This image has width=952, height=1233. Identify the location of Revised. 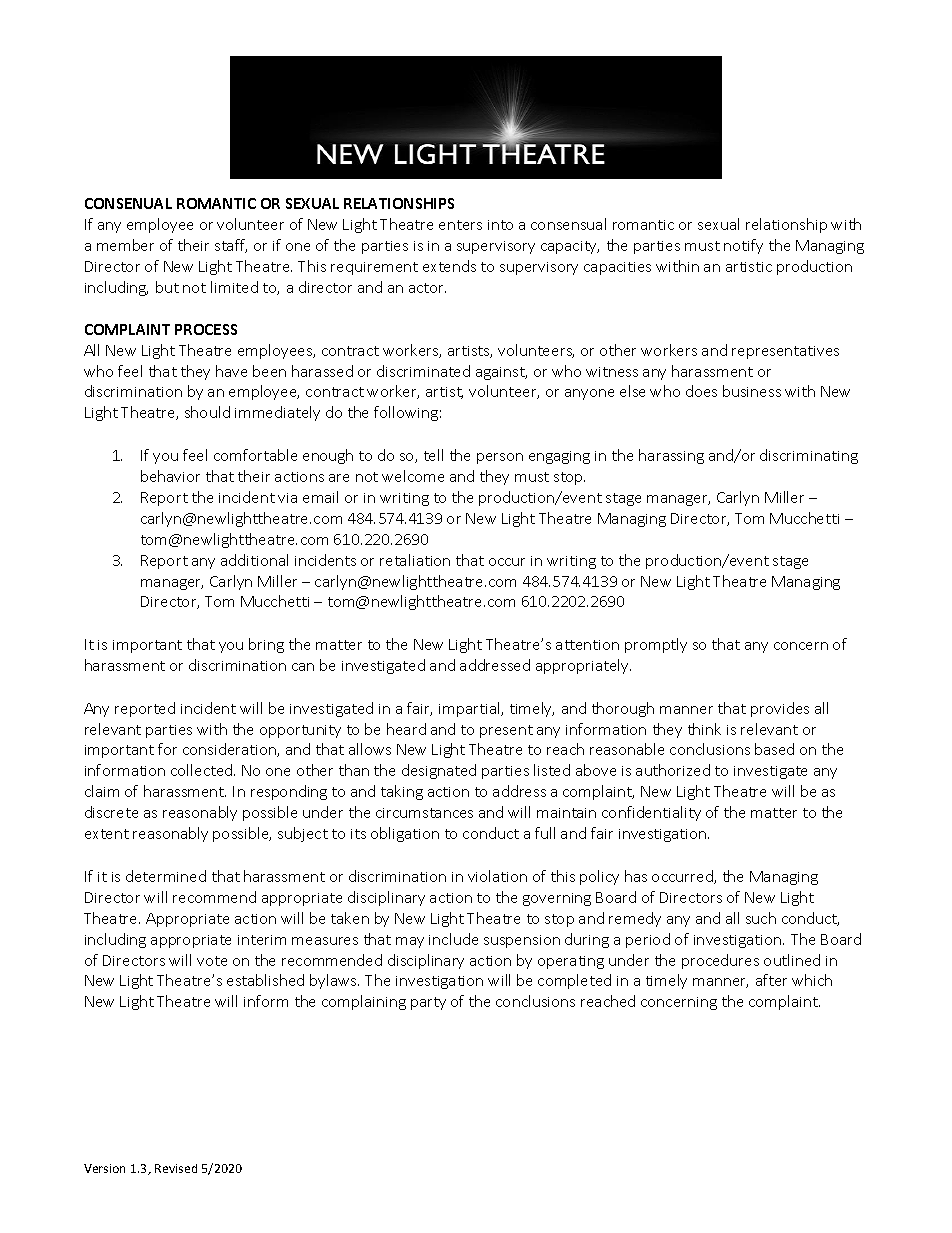
(176, 1168).
